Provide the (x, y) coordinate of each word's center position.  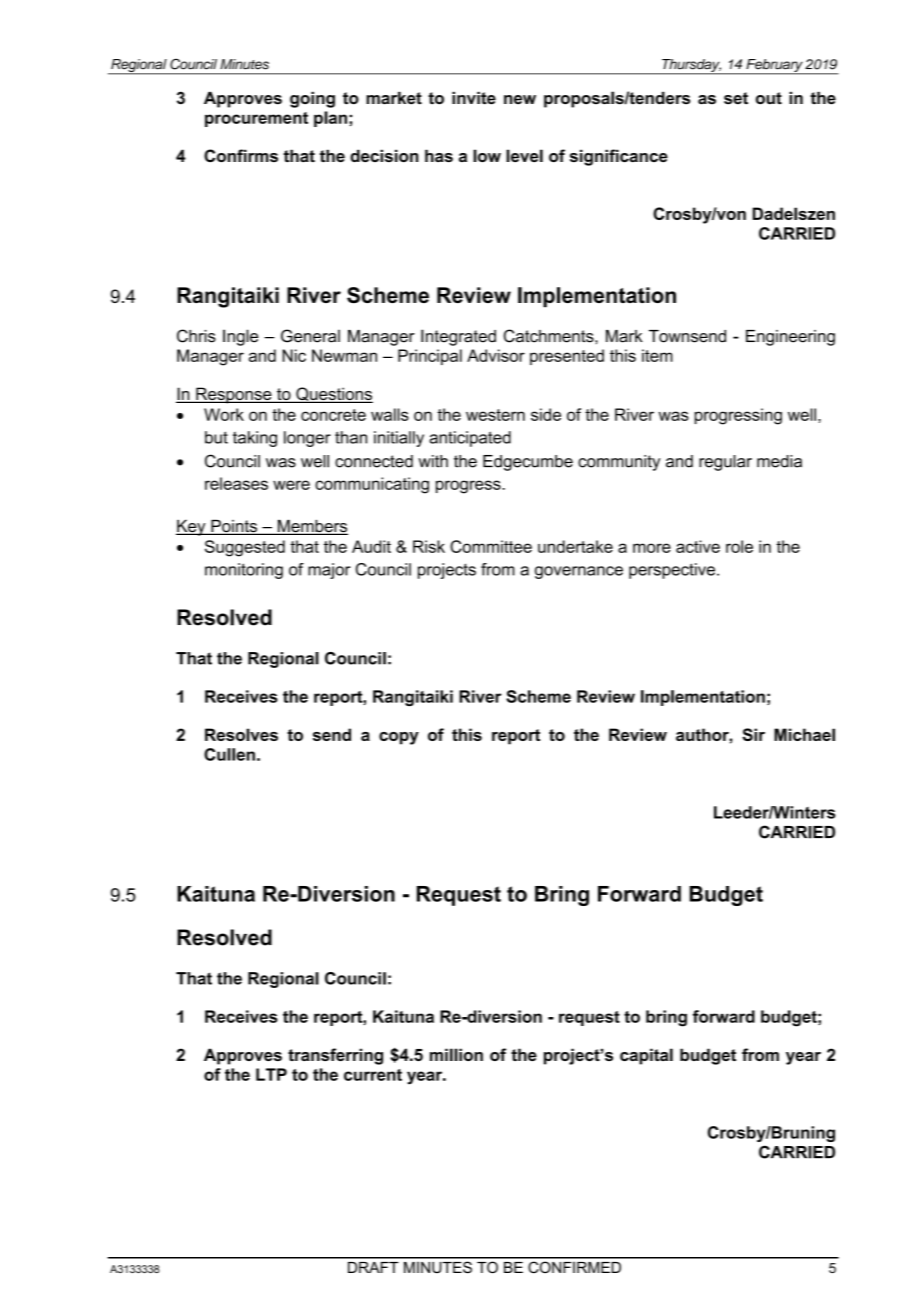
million (456, 1054)
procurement (256, 119)
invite (474, 98)
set (736, 98)
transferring (335, 1056)
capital (646, 1056)
